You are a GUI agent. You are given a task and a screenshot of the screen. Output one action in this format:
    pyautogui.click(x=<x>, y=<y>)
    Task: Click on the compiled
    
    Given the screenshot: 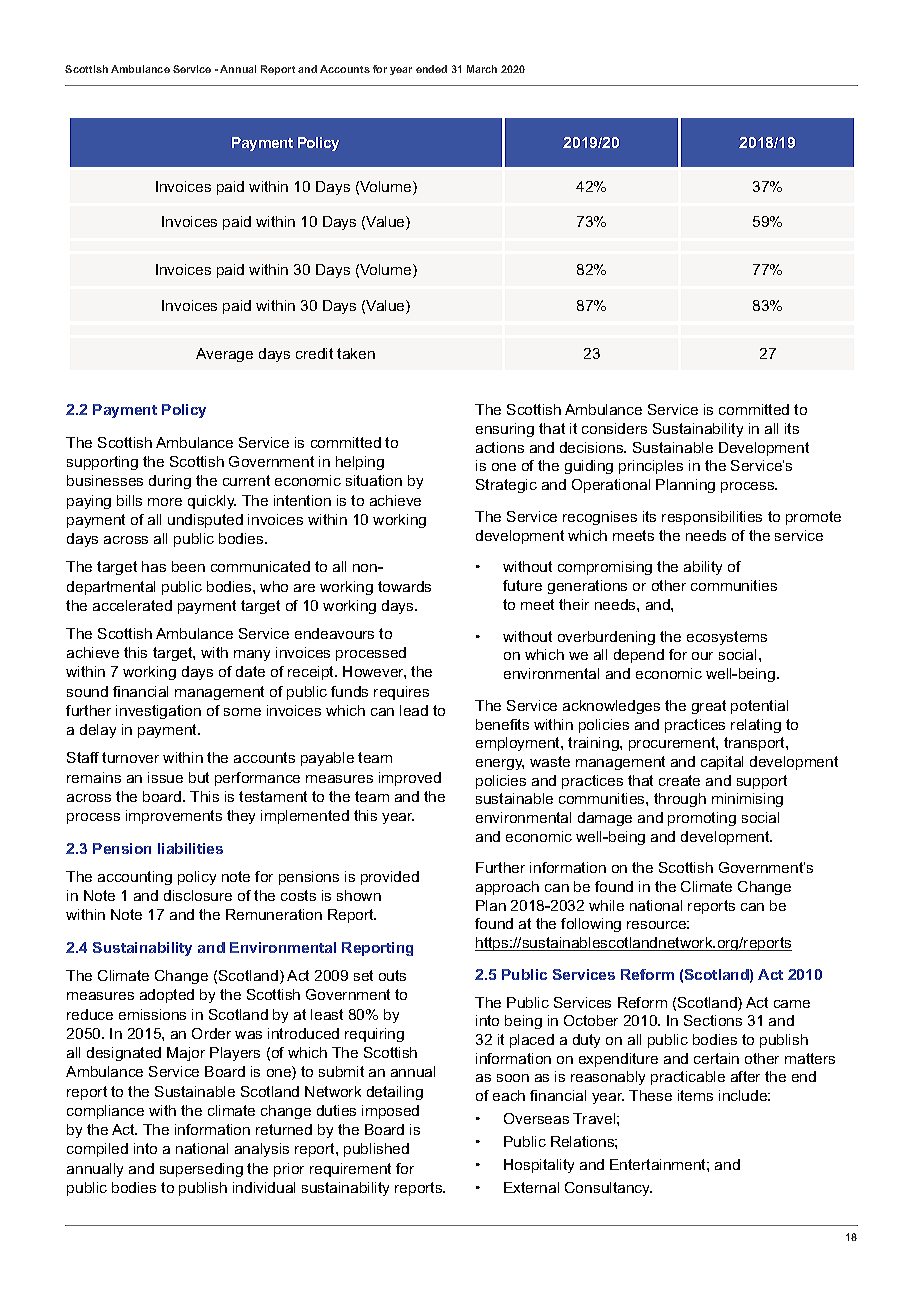 What is the action you would take?
    pyautogui.click(x=97, y=1150)
